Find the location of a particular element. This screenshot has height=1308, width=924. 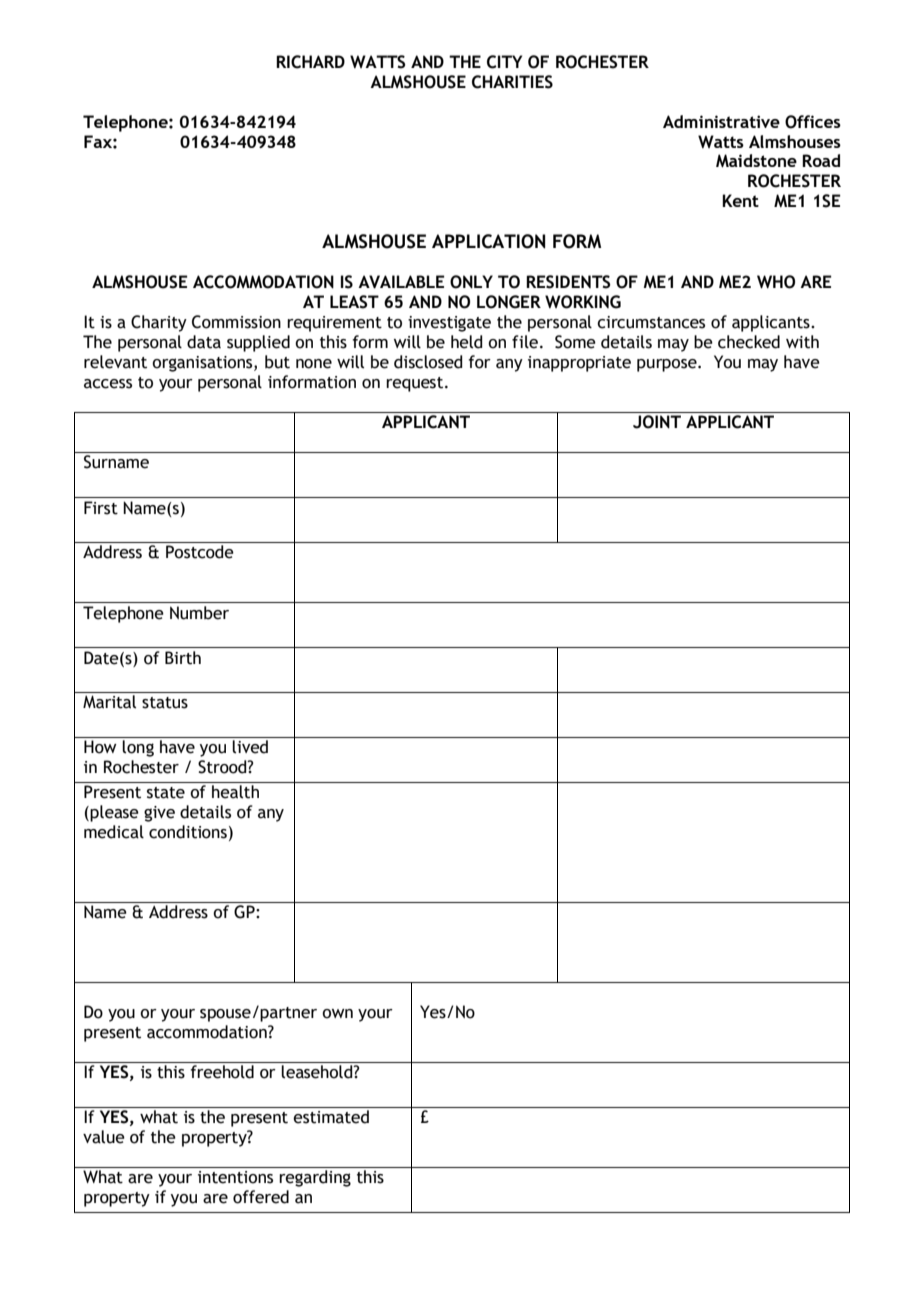

CHARITIES is located at coordinates (512, 82).
